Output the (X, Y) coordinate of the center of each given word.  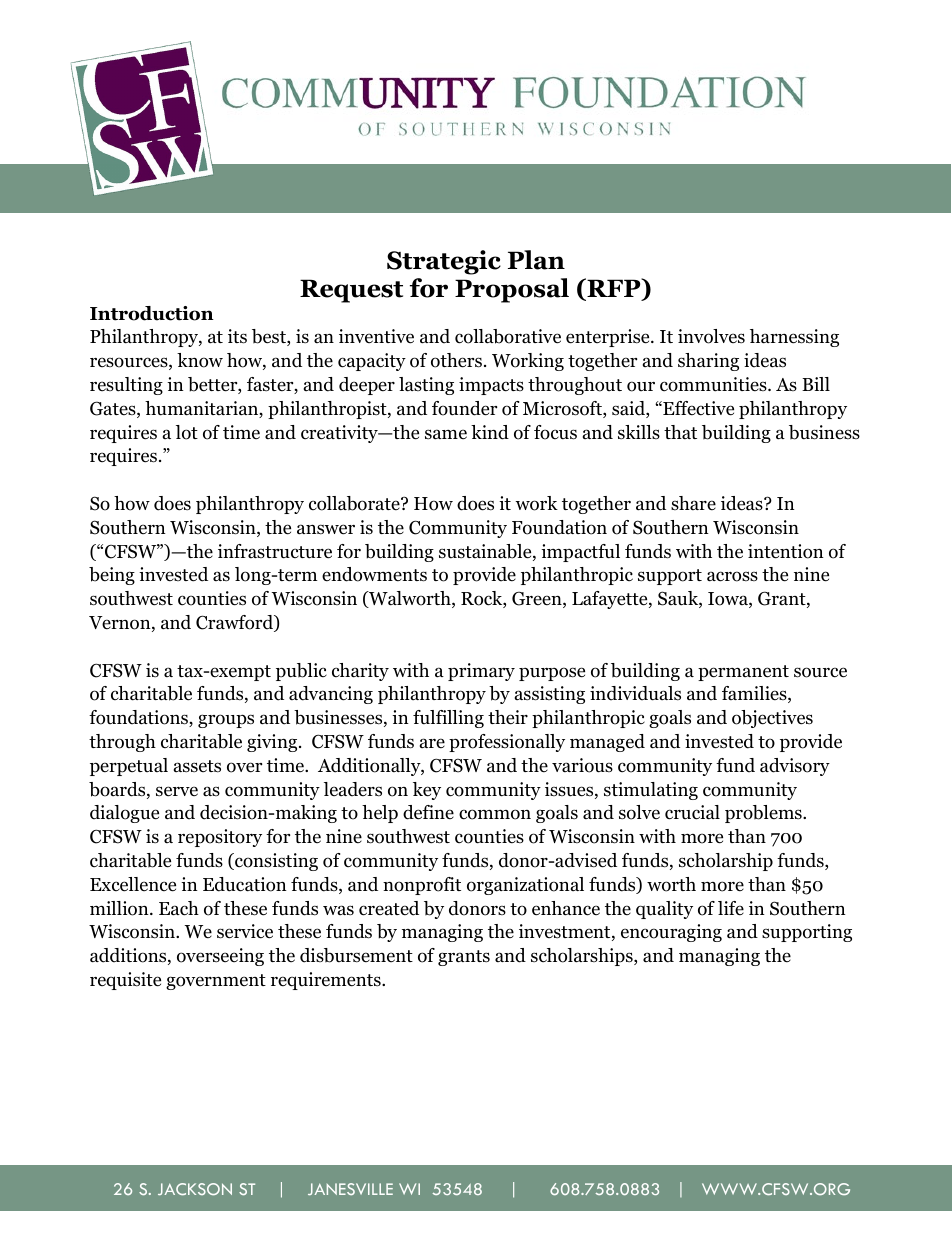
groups (226, 721)
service (245, 931)
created (389, 908)
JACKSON (195, 1189)
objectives (772, 719)
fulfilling (448, 719)
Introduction (152, 313)
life (731, 908)
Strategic (444, 262)
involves (711, 336)
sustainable (486, 552)
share (693, 503)
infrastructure (275, 551)
